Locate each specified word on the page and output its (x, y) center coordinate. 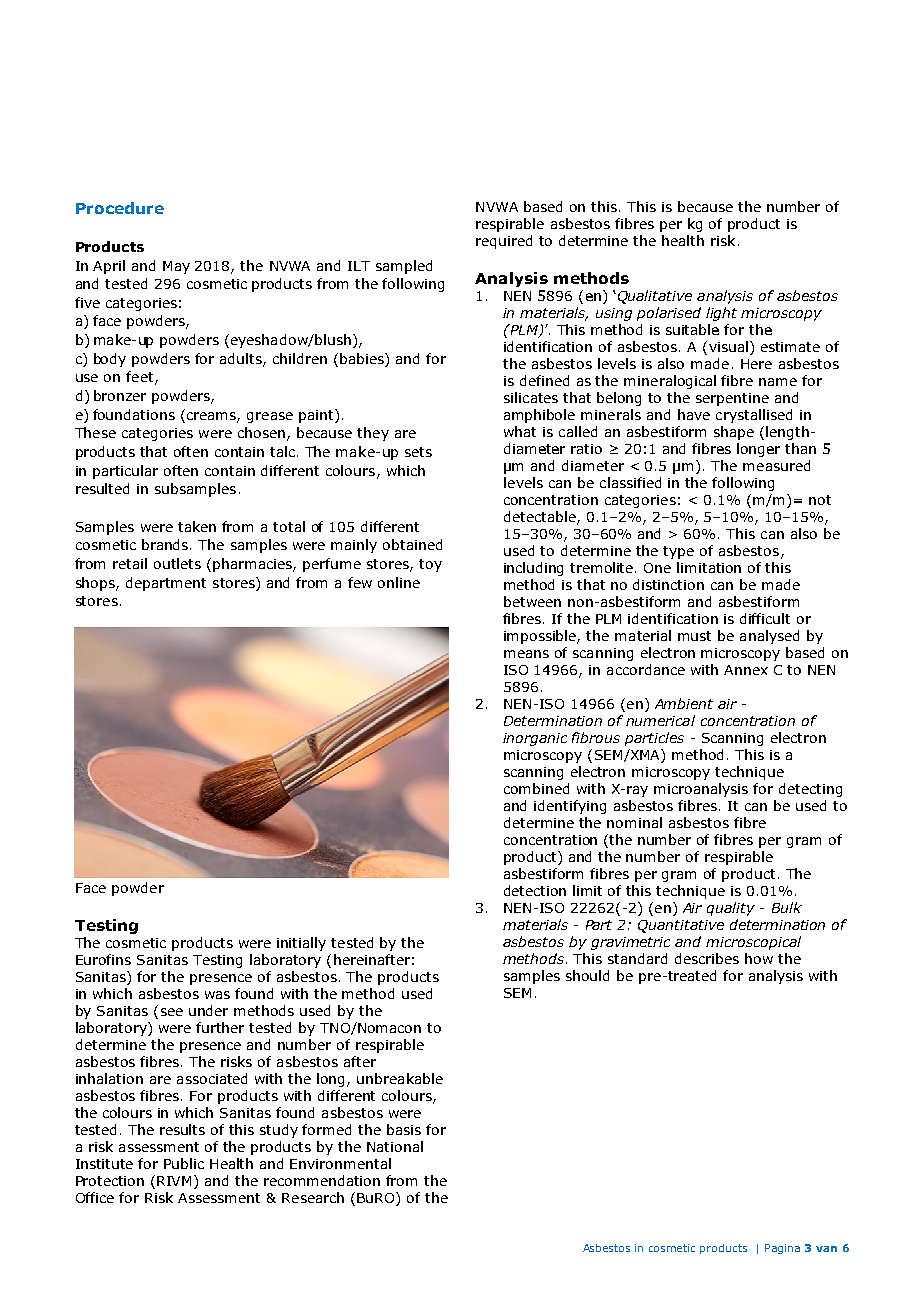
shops (96, 584)
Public (184, 1163)
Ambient (684, 703)
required (504, 242)
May (176, 267)
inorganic (535, 739)
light (721, 314)
